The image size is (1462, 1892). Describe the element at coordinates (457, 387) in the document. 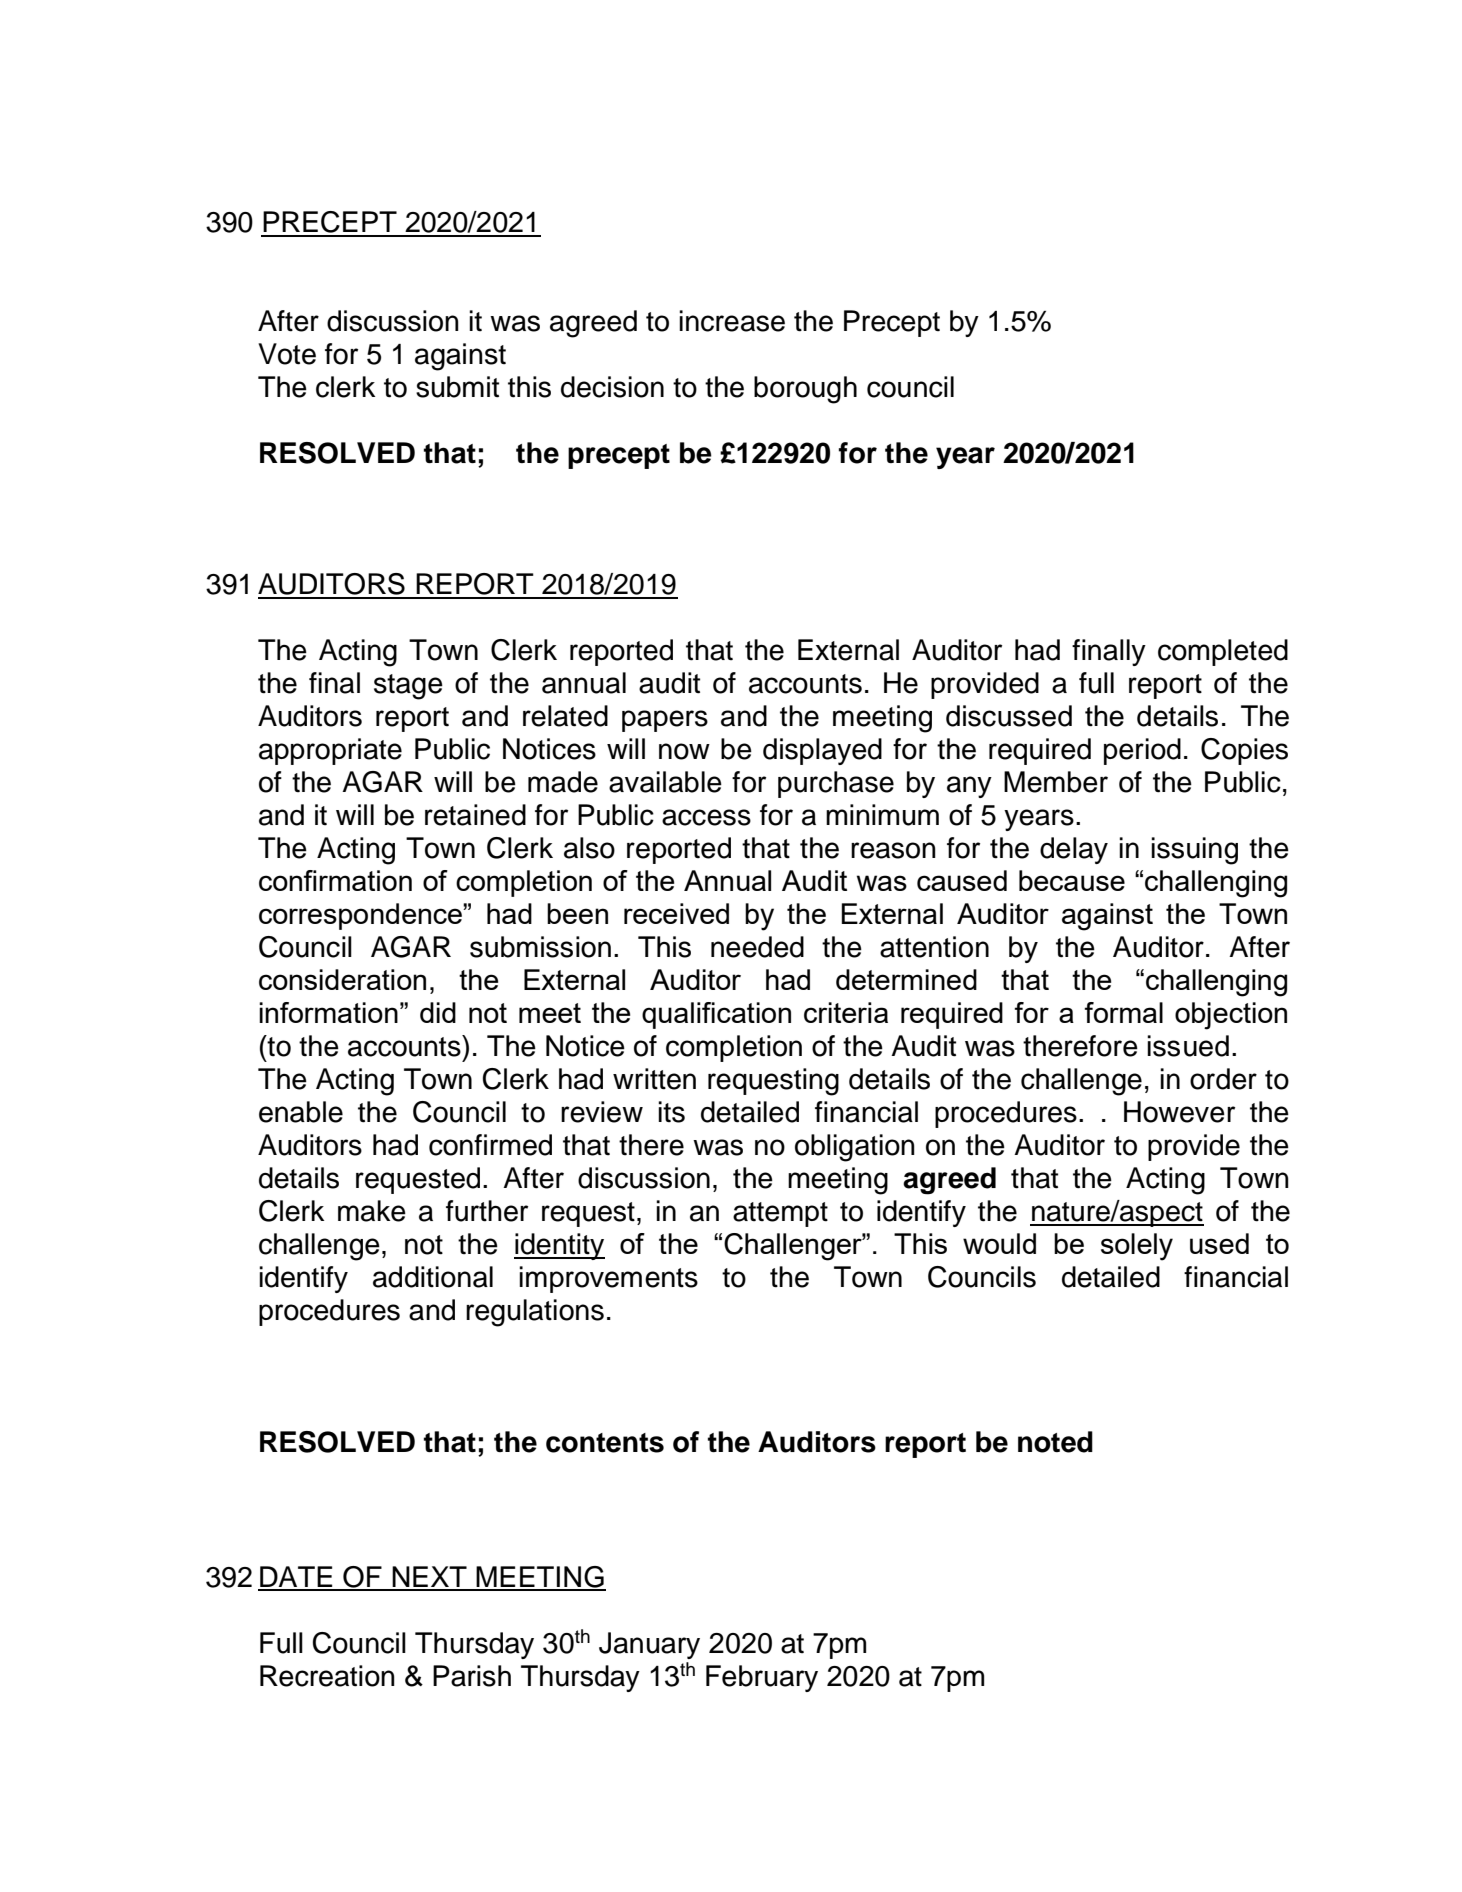

I see `submit` at that location.
